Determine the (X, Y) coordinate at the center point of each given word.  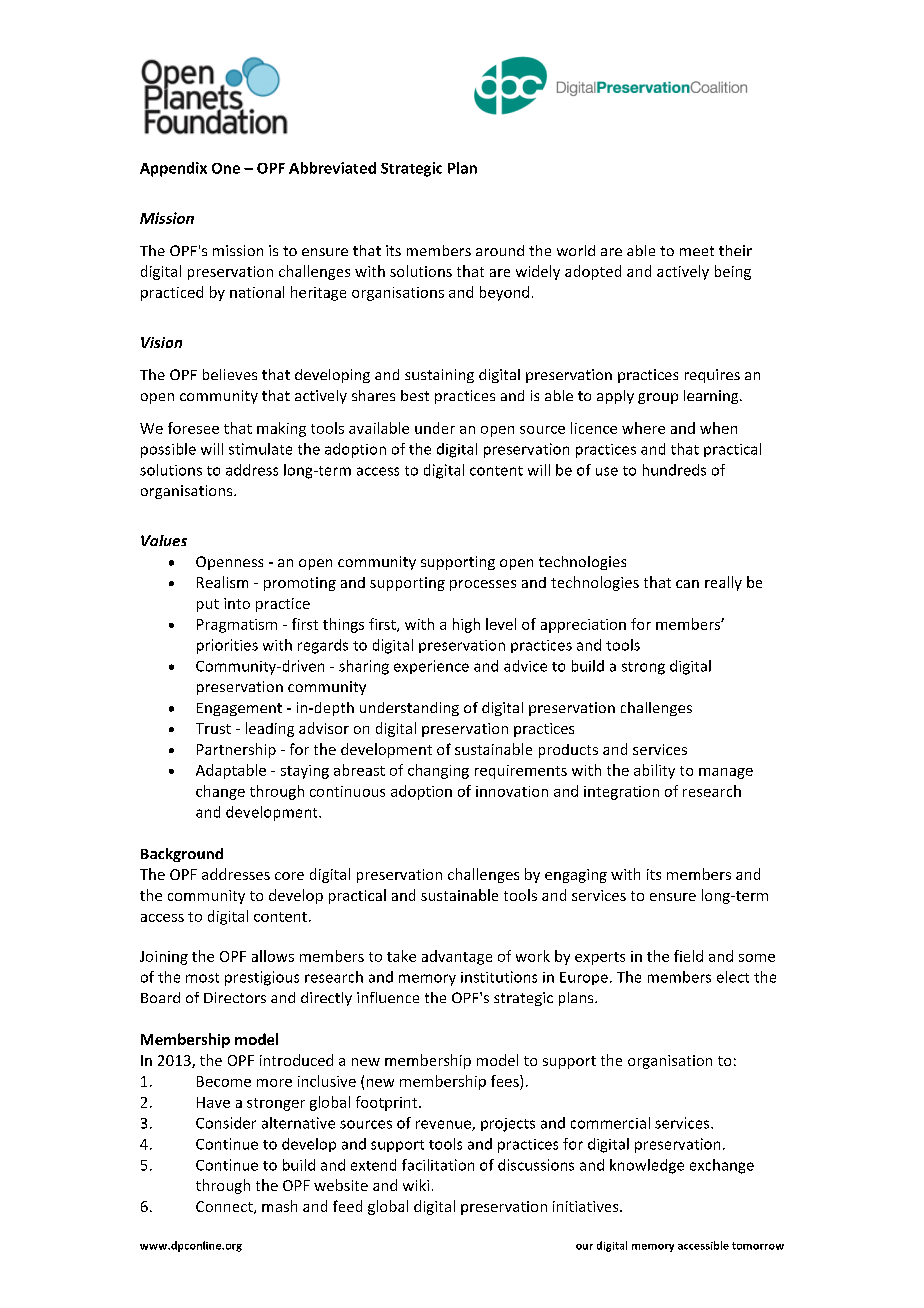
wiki (416, 1185)
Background (182, 855)
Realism (222, 582)
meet (697, 251)
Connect (225, 1207)
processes (483, 585)
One (226, 168)
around (500, 250)
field (688, 956)
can (687, 584)
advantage (457, 957)
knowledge (647, 1166)
